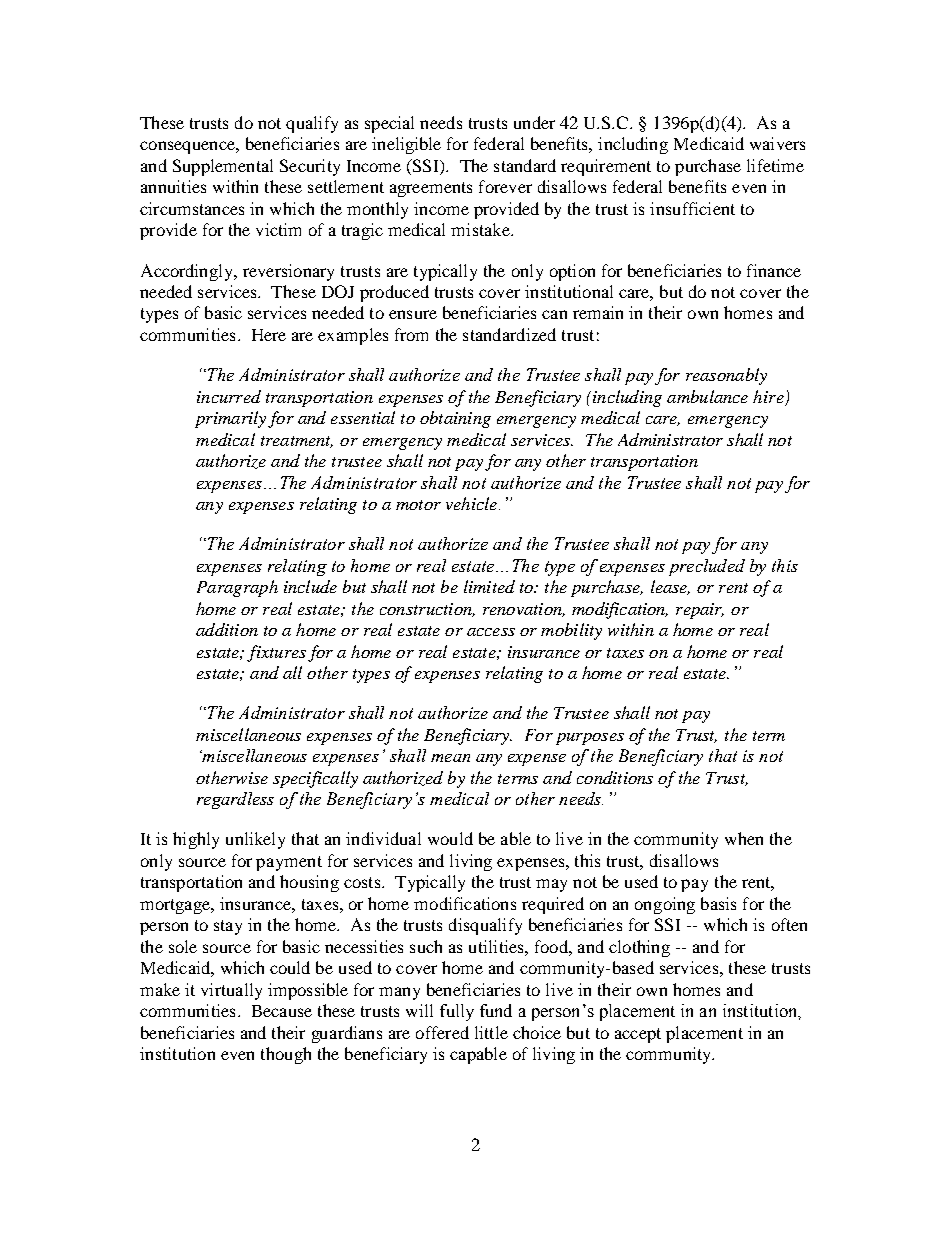 The height and width of the document is (1233, 952). I want to click on Supplemental, so click(223, 167).
